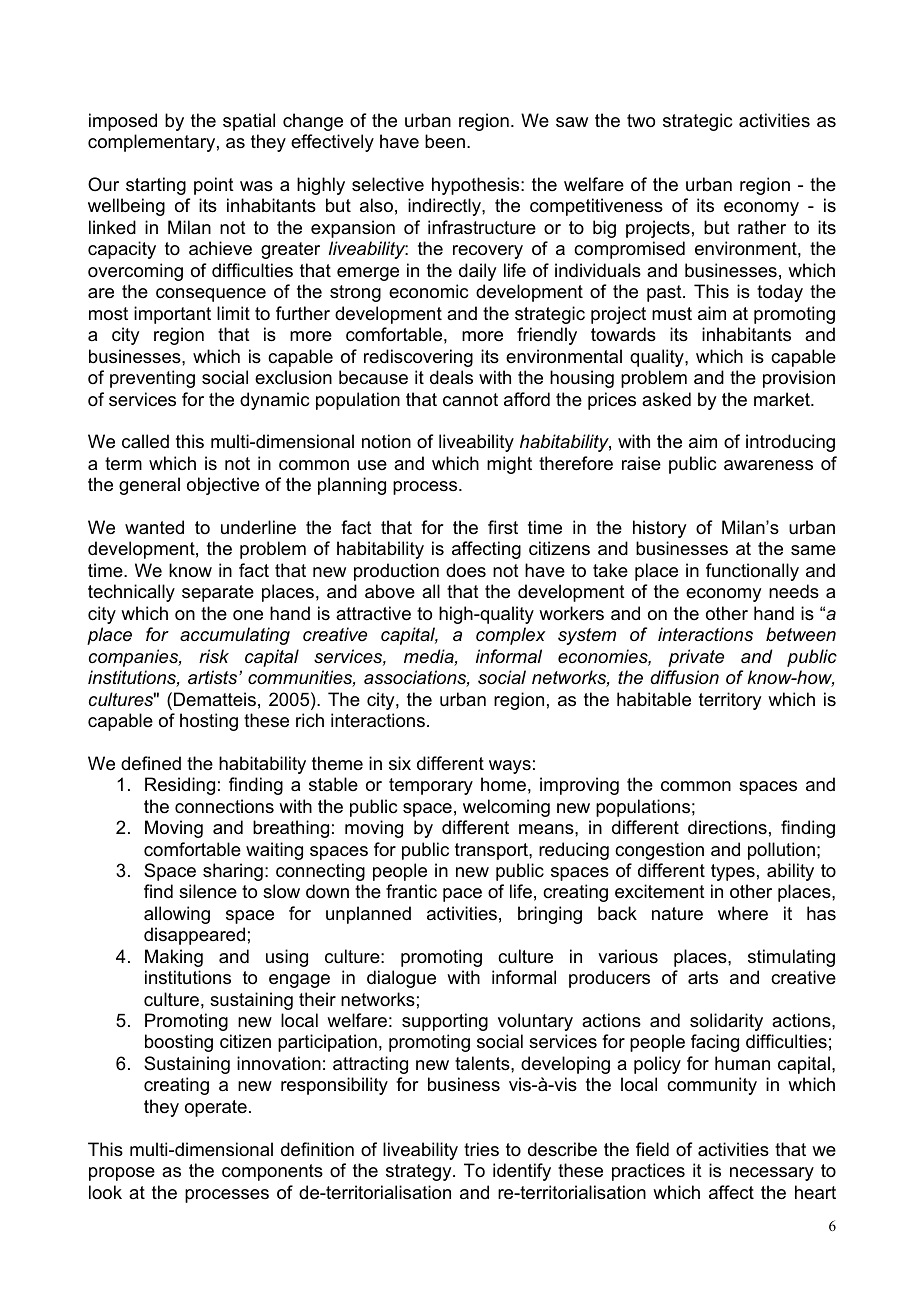  What do you see at coordinates (445, 141) in the image?
I see `been` at bounding box center [445, 141].
